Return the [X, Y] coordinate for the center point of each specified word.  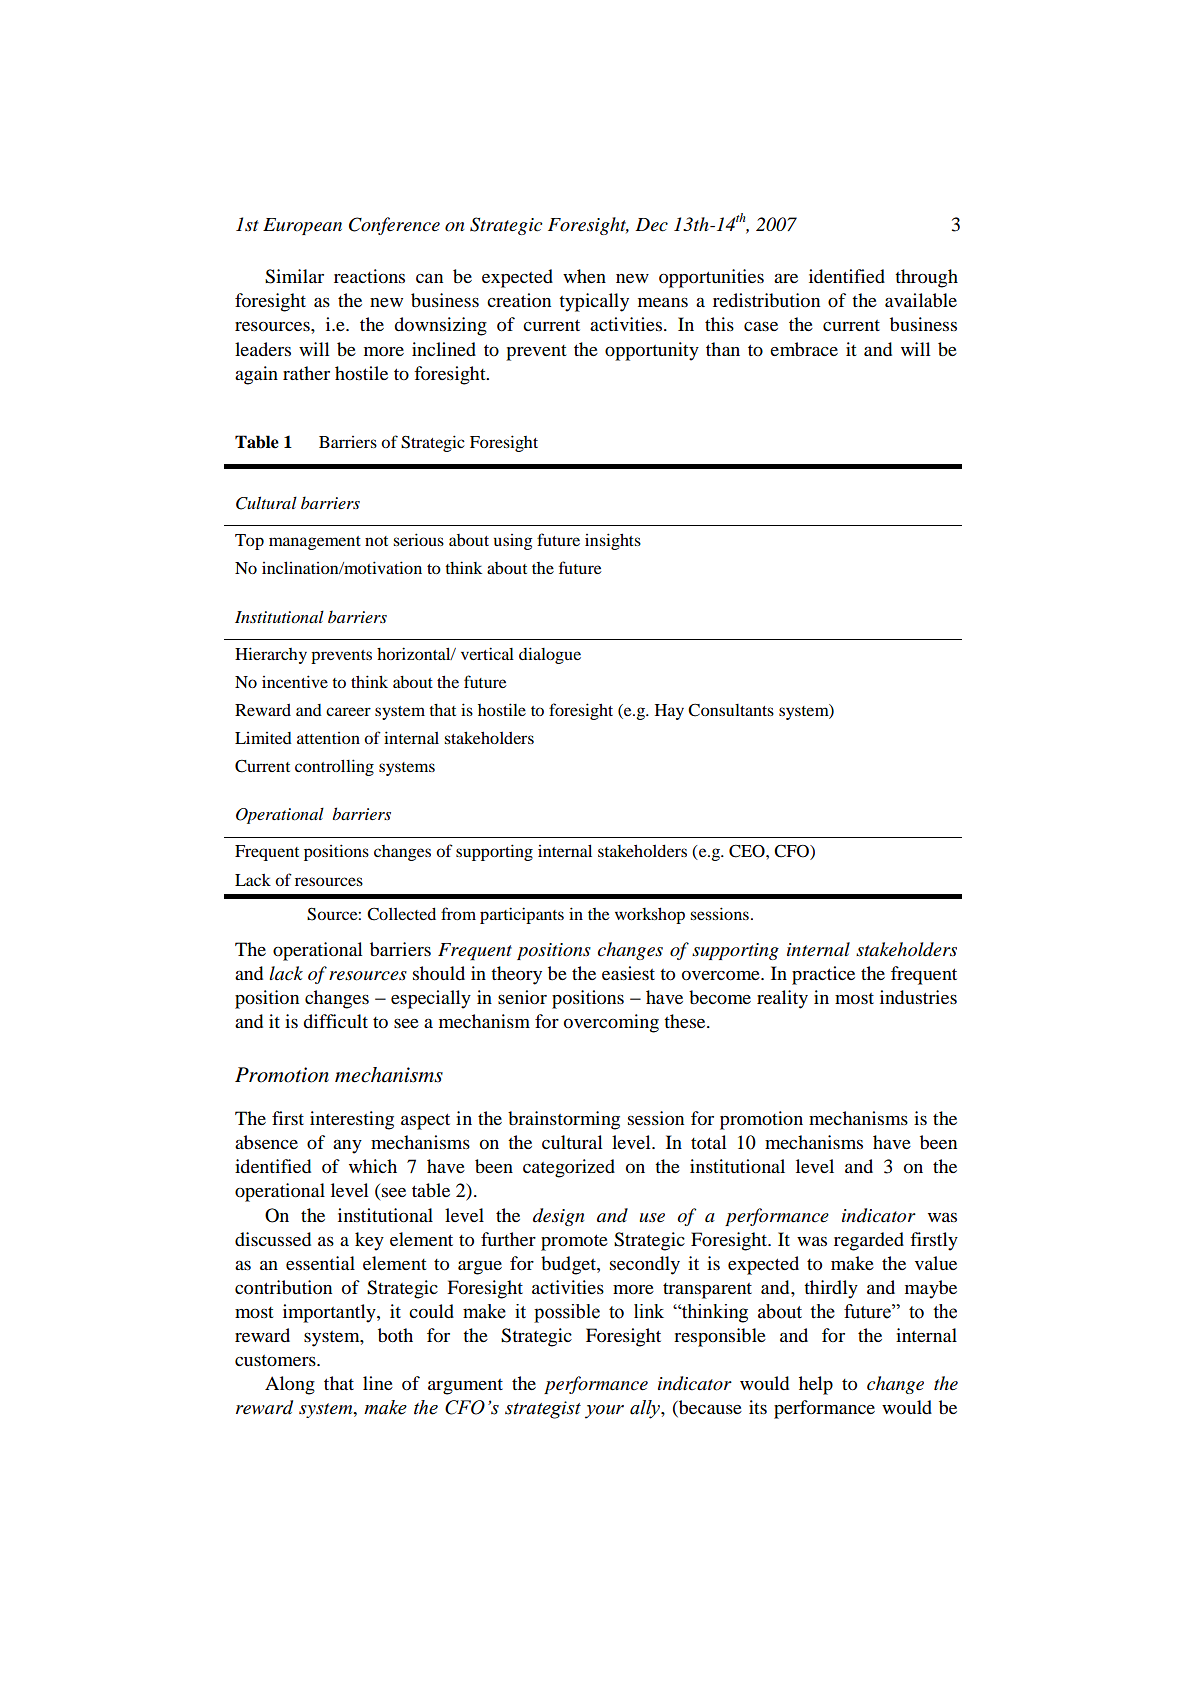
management [315, 543]
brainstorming [564, 1120]
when [584, 276]
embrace [804, 349]
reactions [369, 276]
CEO [748, 851]
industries [918, 997]
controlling [334, 767]
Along [290, 1385]
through [926, 278]
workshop [650, 915]
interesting [352, 1120]
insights [613, 541]
